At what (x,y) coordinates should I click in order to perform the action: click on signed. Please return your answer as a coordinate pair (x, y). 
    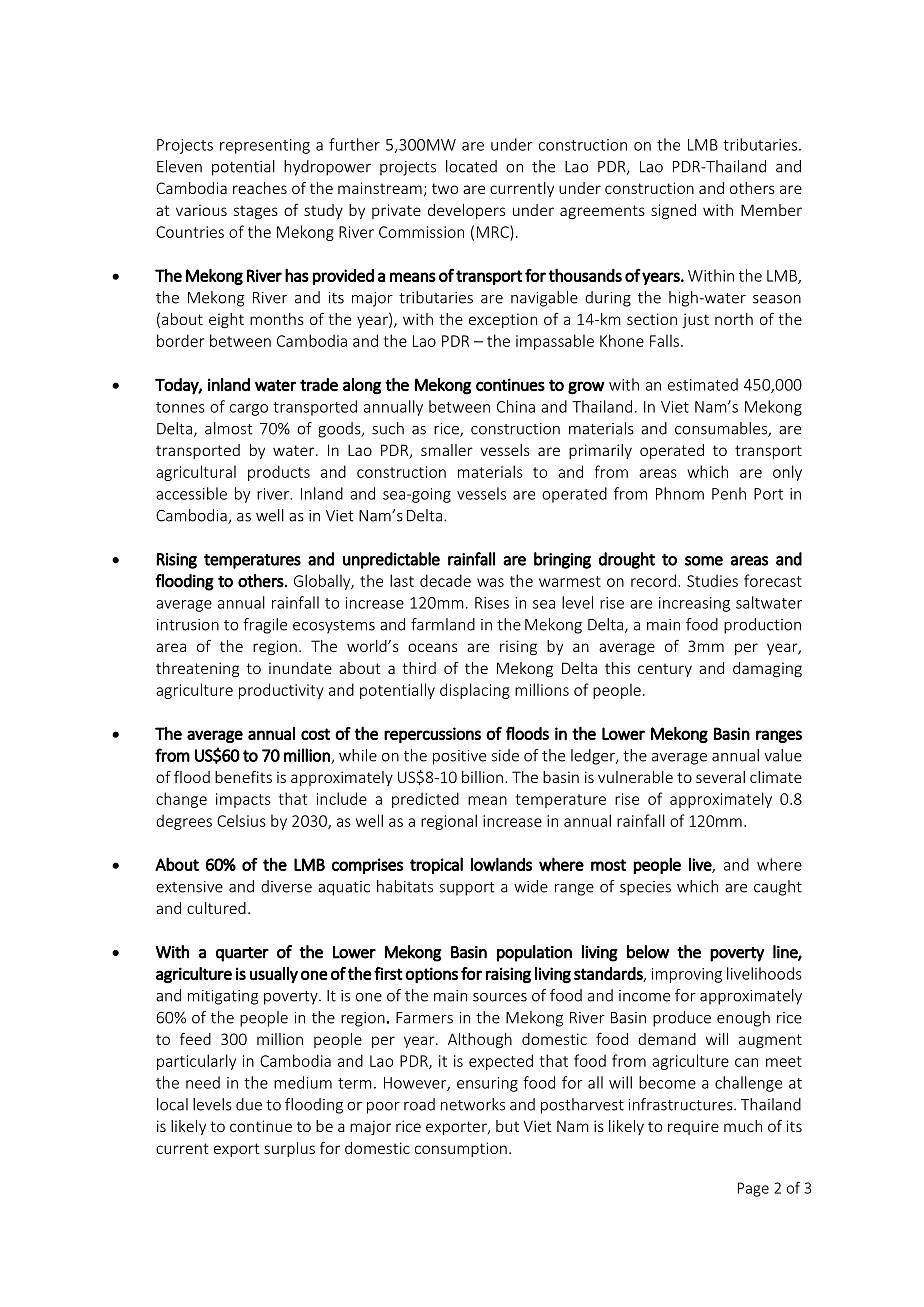
    Looking at the image, I should click on (673, 211).
